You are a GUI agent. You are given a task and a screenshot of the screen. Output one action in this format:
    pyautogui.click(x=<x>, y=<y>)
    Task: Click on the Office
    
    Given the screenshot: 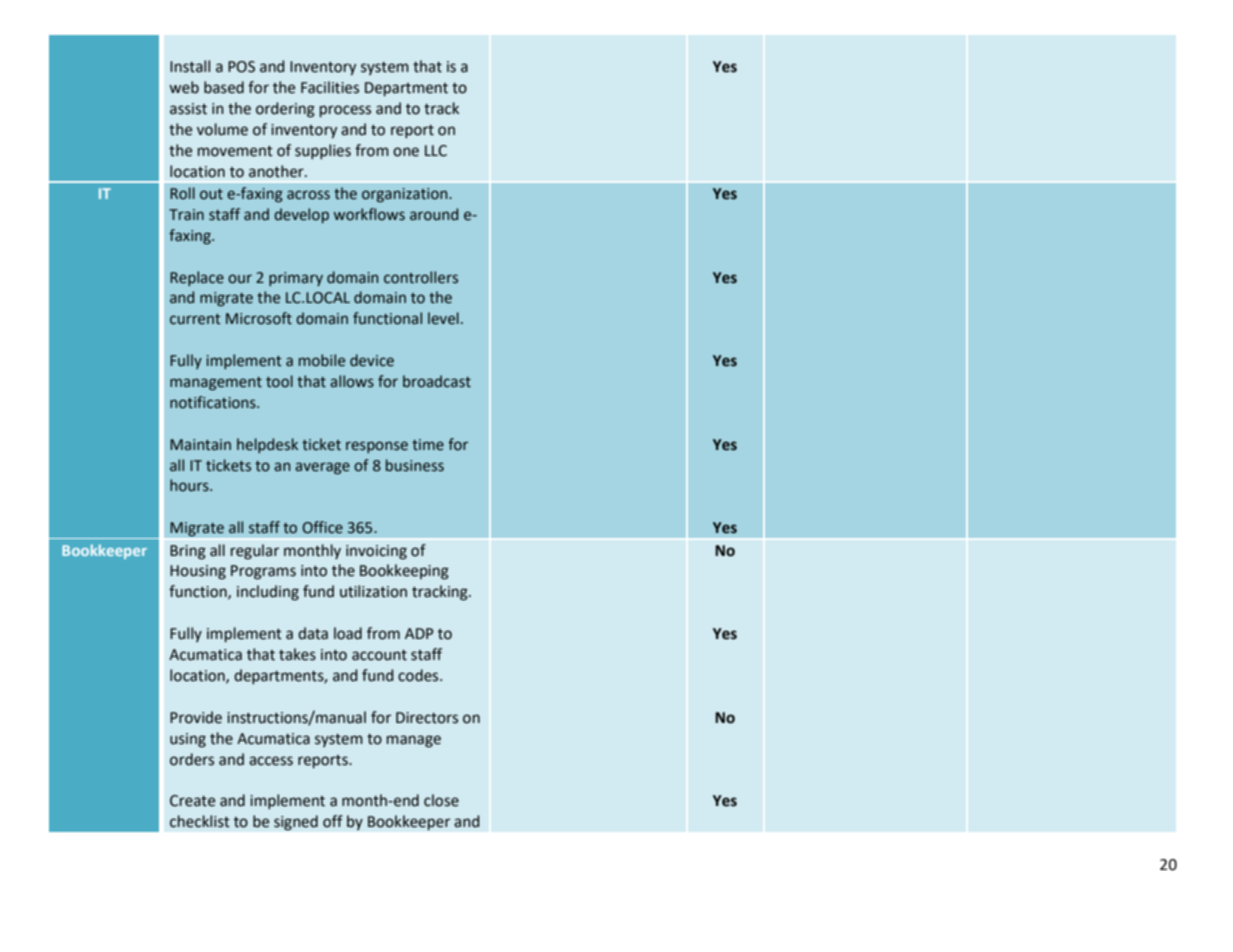 What is the action you would take?
    pyautogui.click(x=322, y=527)
